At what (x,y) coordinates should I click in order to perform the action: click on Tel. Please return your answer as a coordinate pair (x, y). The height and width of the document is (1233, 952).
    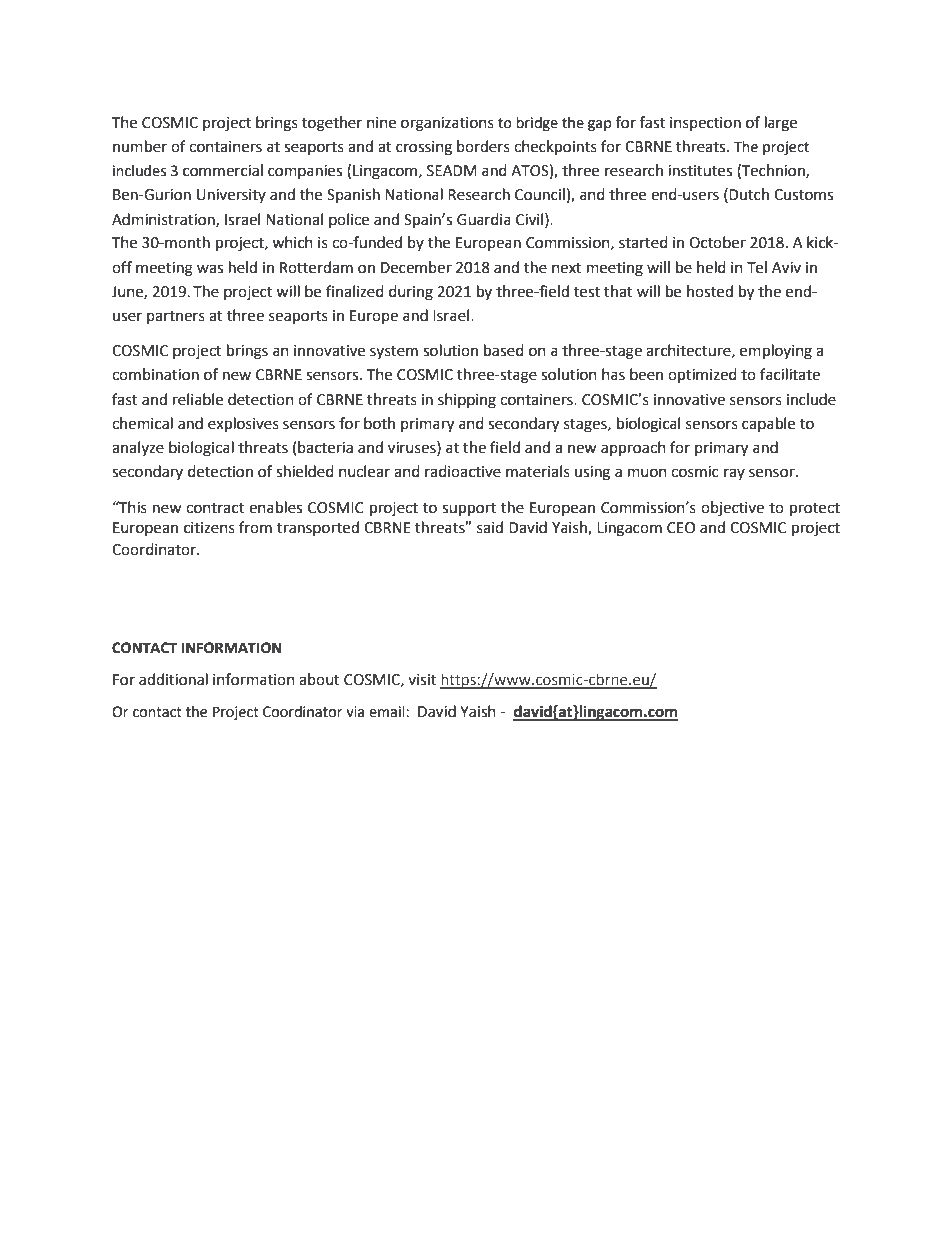
    Looking at the image, I should click on (757, 267).
